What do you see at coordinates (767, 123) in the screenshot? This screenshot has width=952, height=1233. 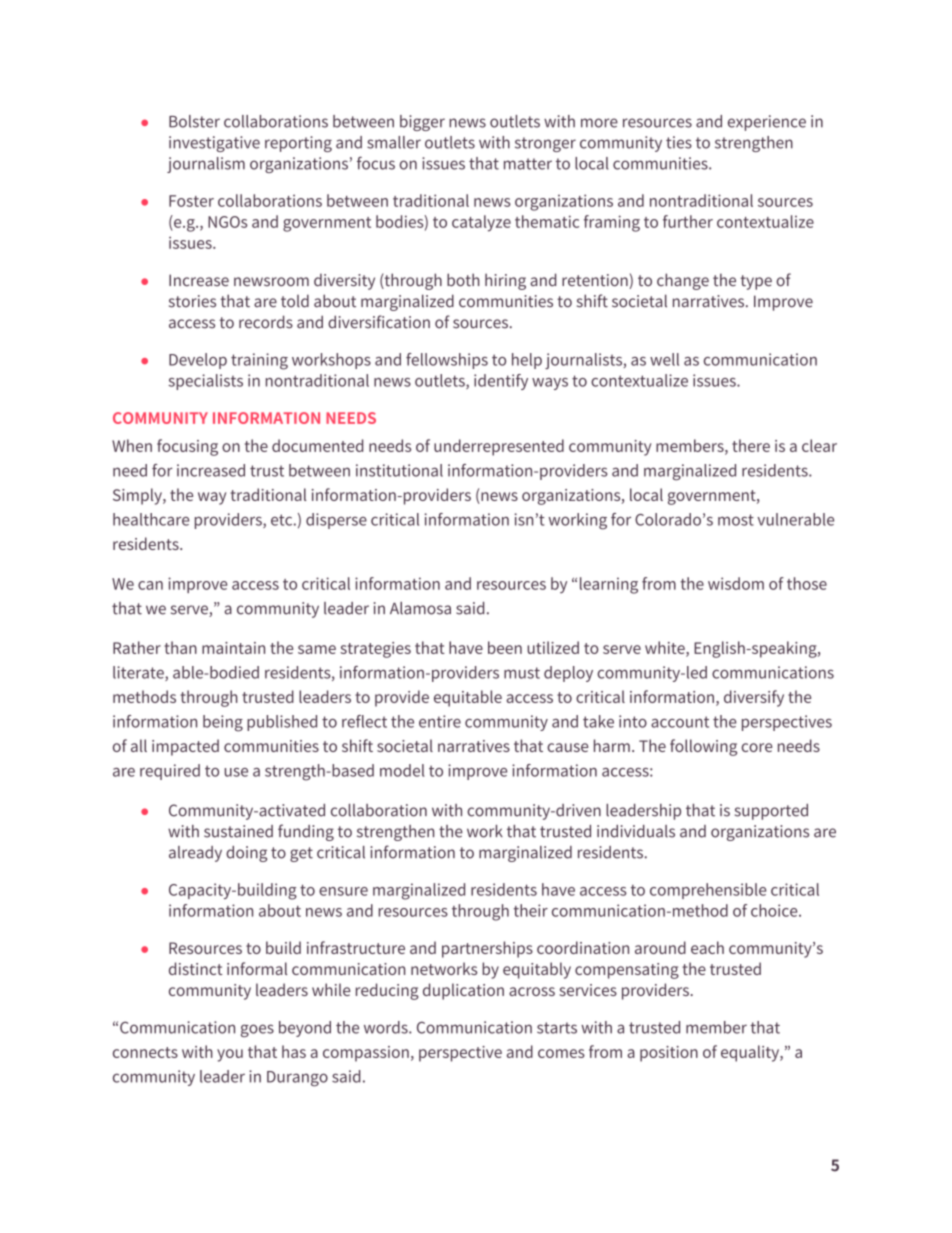 I see `experience` at bounding box center [767, 123].
